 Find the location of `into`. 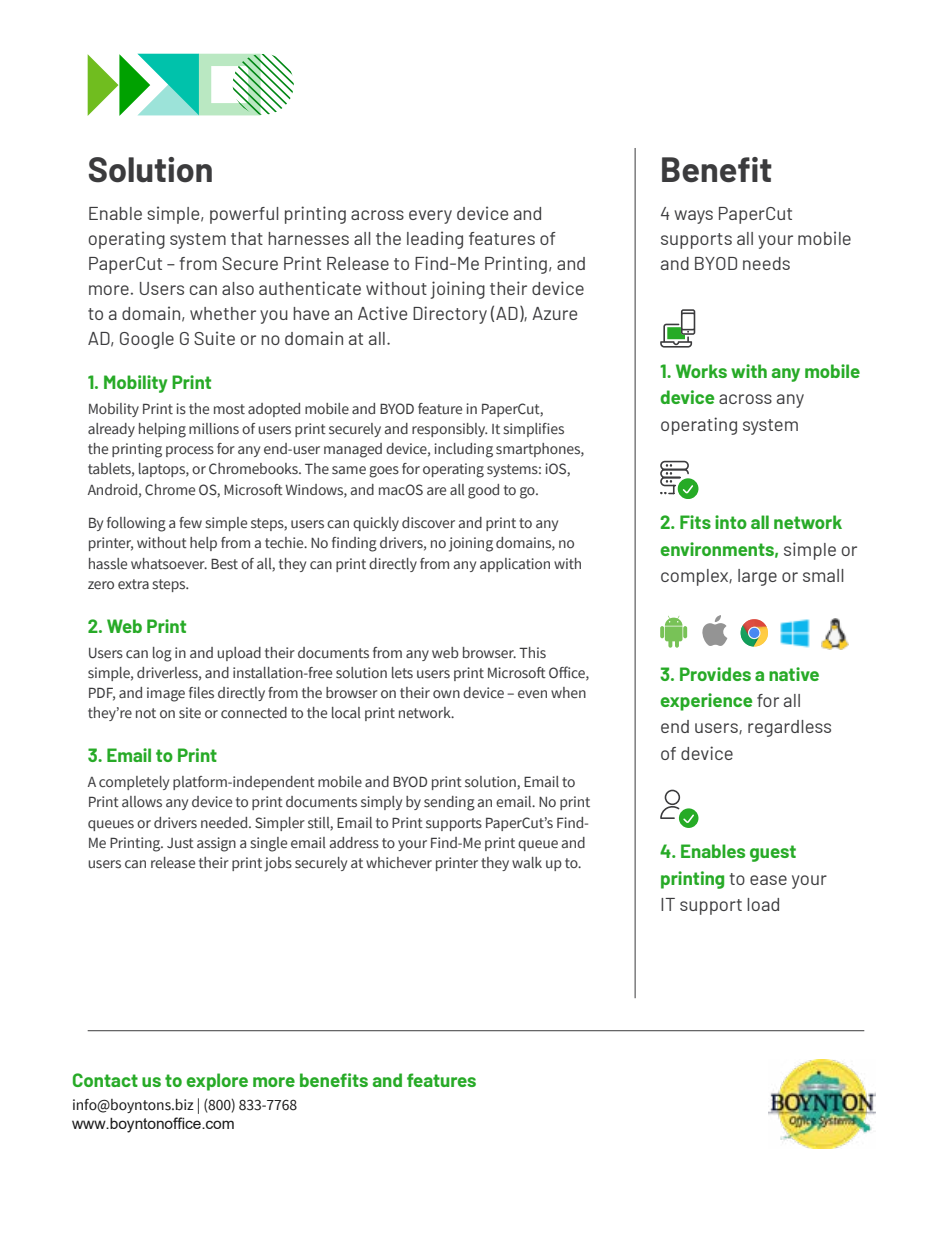

into is located at coordinates (731, 522).
